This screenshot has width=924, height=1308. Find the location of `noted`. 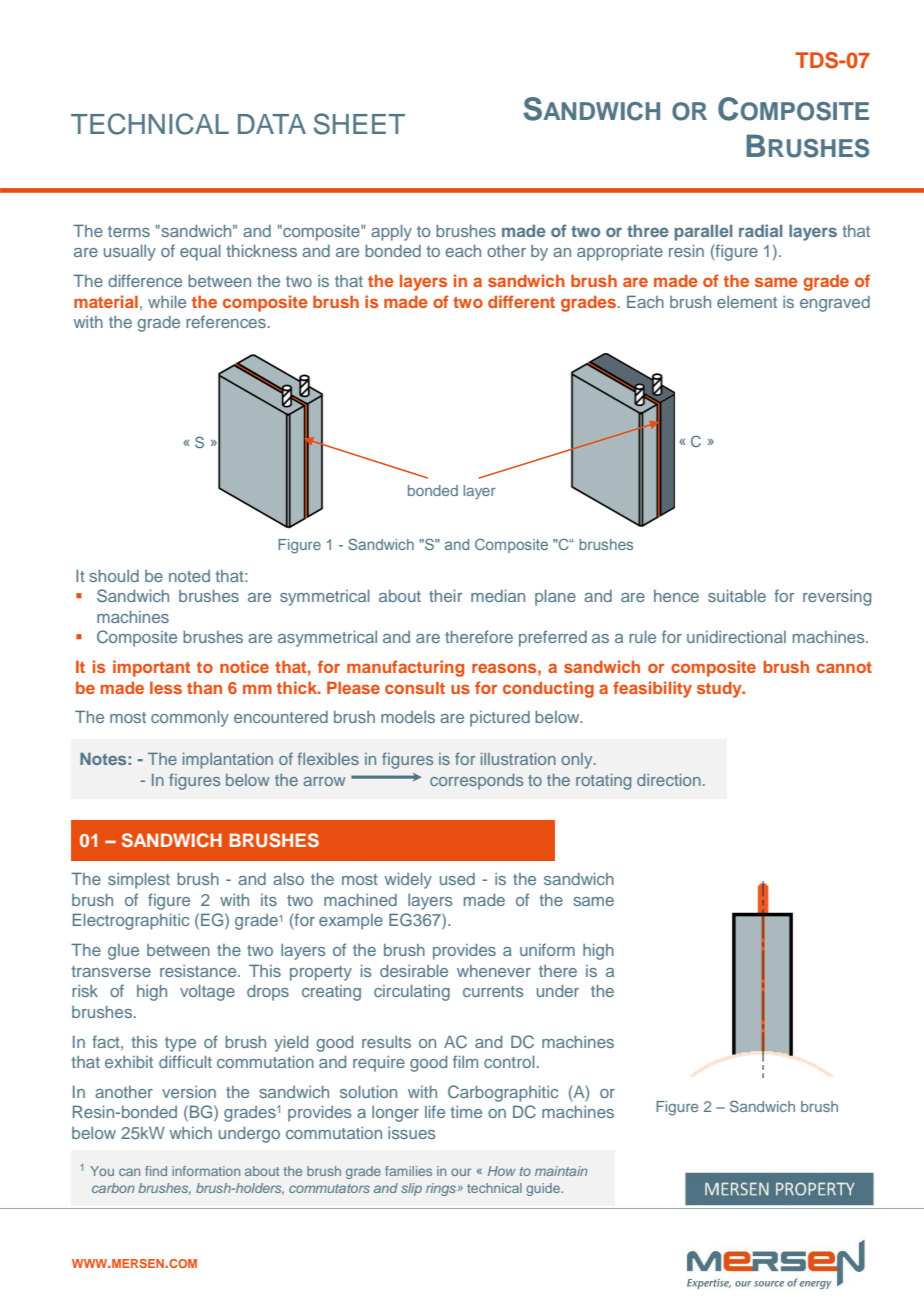

noted is located at coordinates (189, 576).
